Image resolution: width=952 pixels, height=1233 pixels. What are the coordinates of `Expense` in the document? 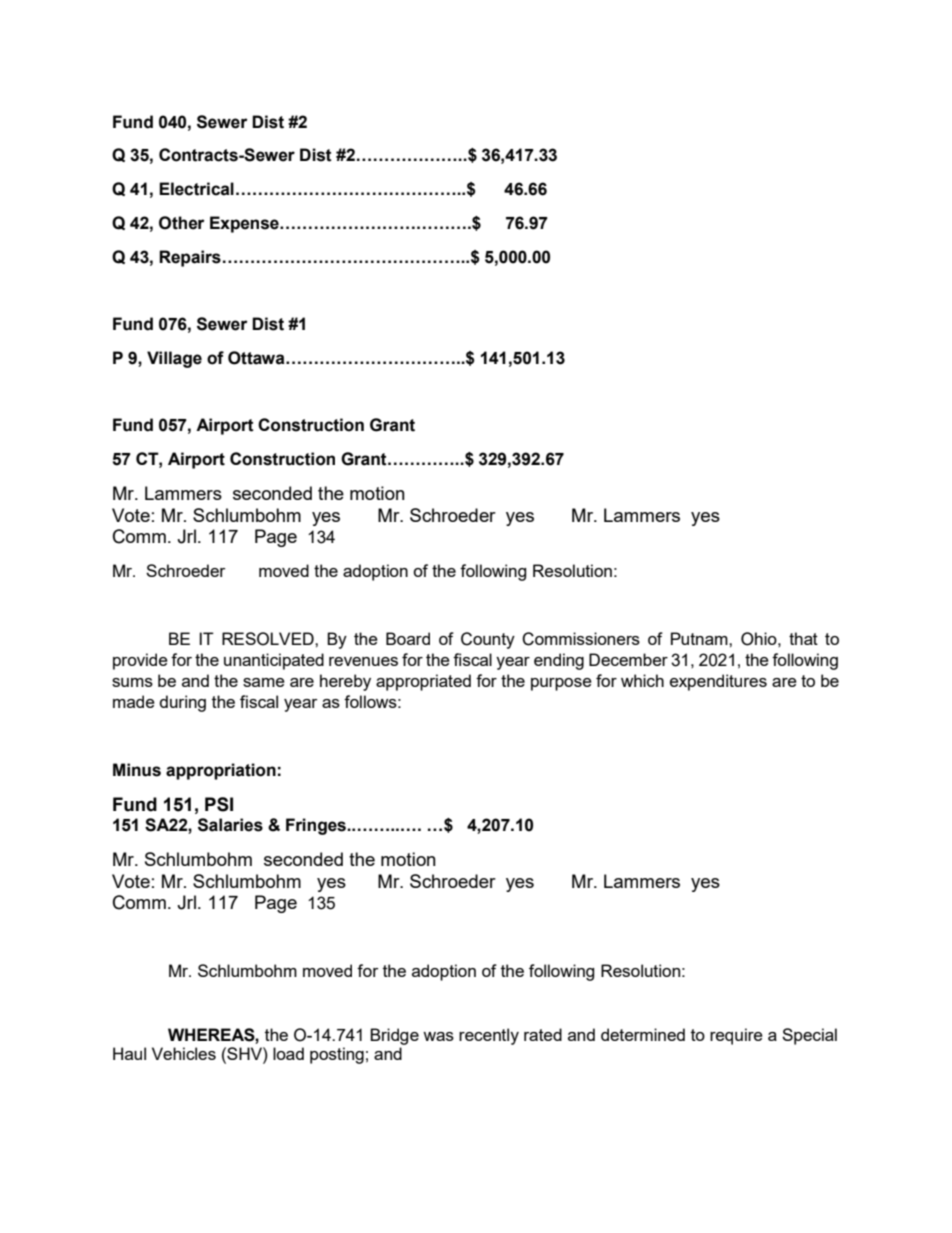 It's located at (245, 224).
